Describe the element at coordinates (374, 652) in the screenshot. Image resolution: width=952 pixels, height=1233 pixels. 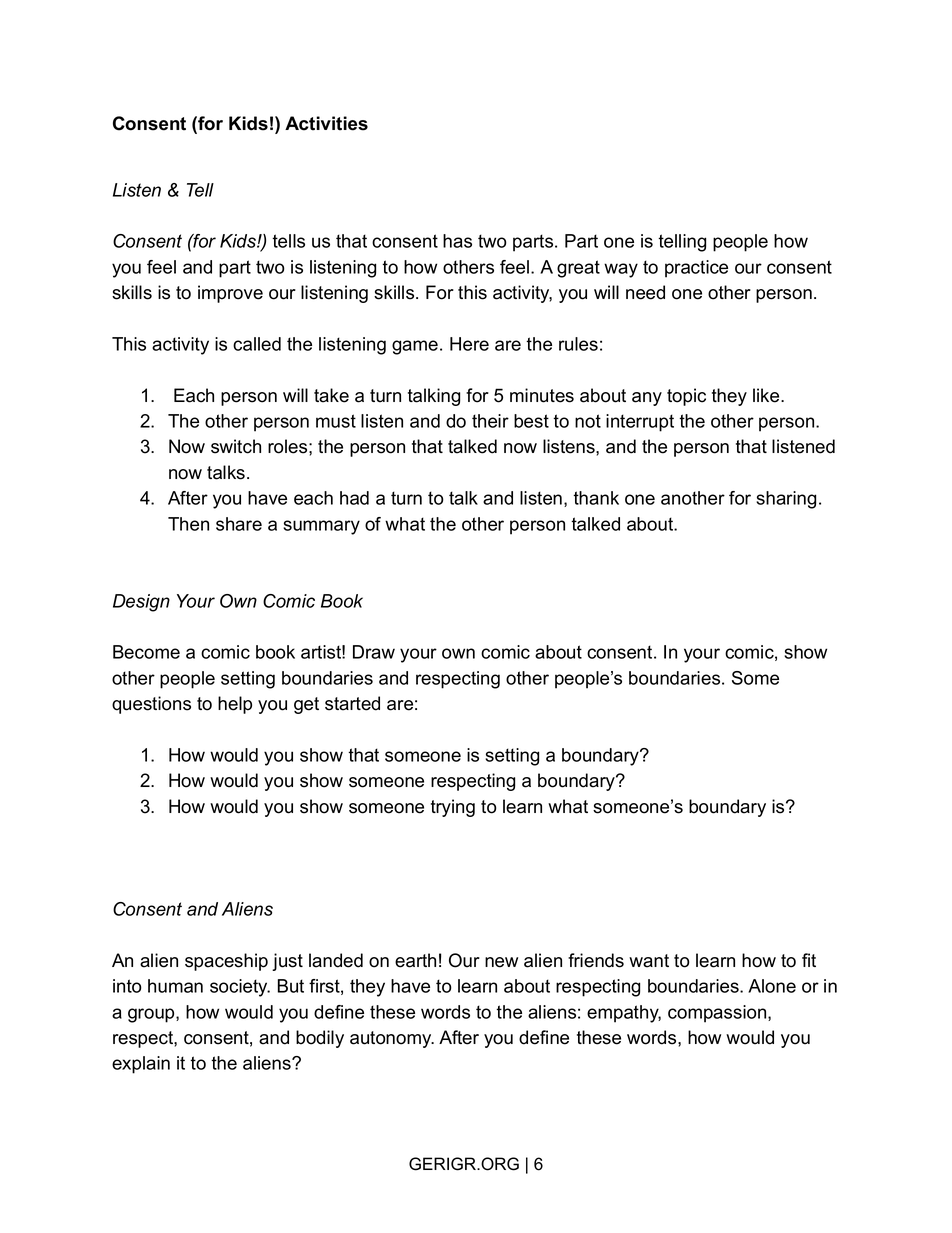
I see `Draw` at that location.
